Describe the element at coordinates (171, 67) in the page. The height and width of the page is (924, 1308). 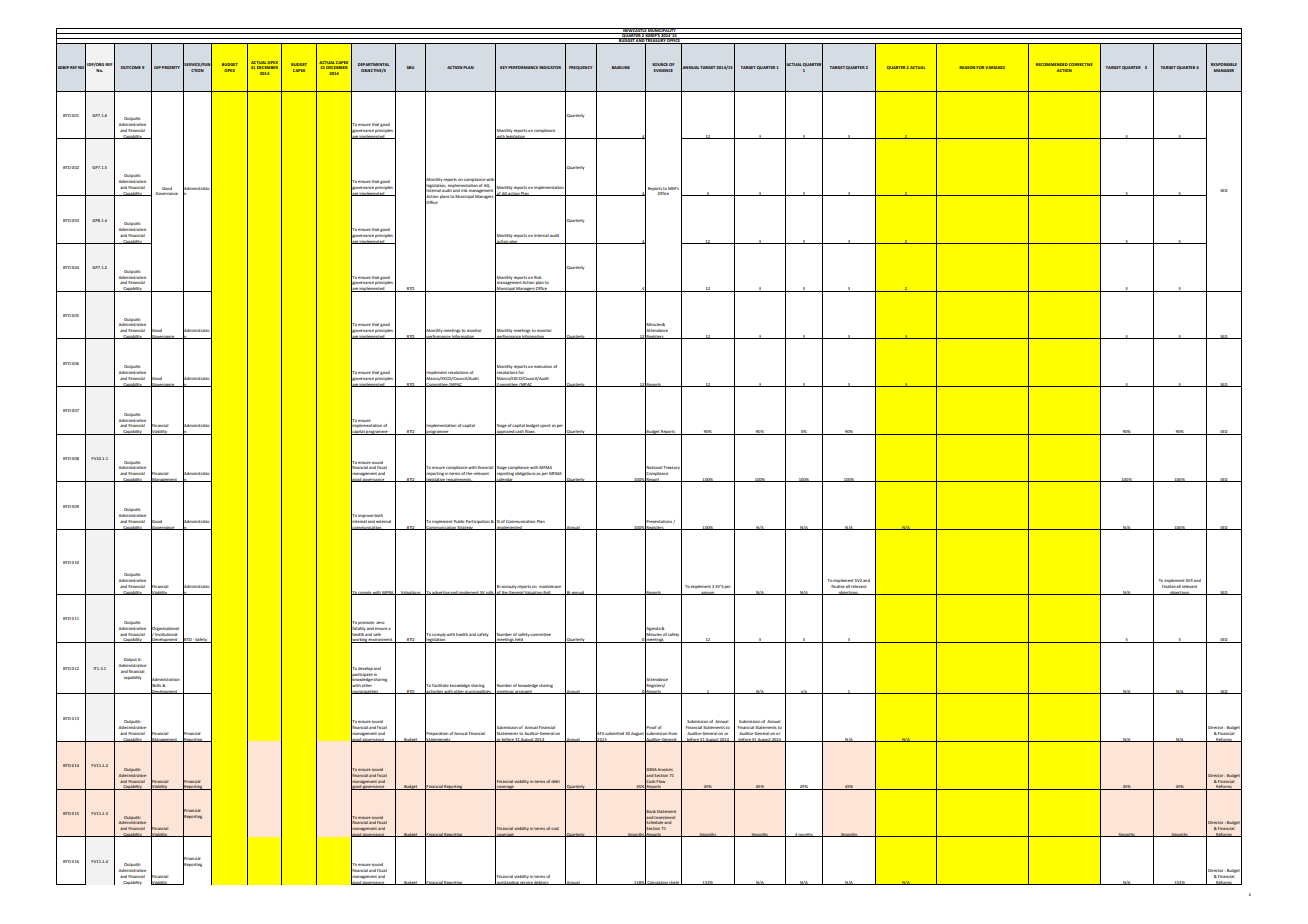
I see `PRIORITY` at that location.
